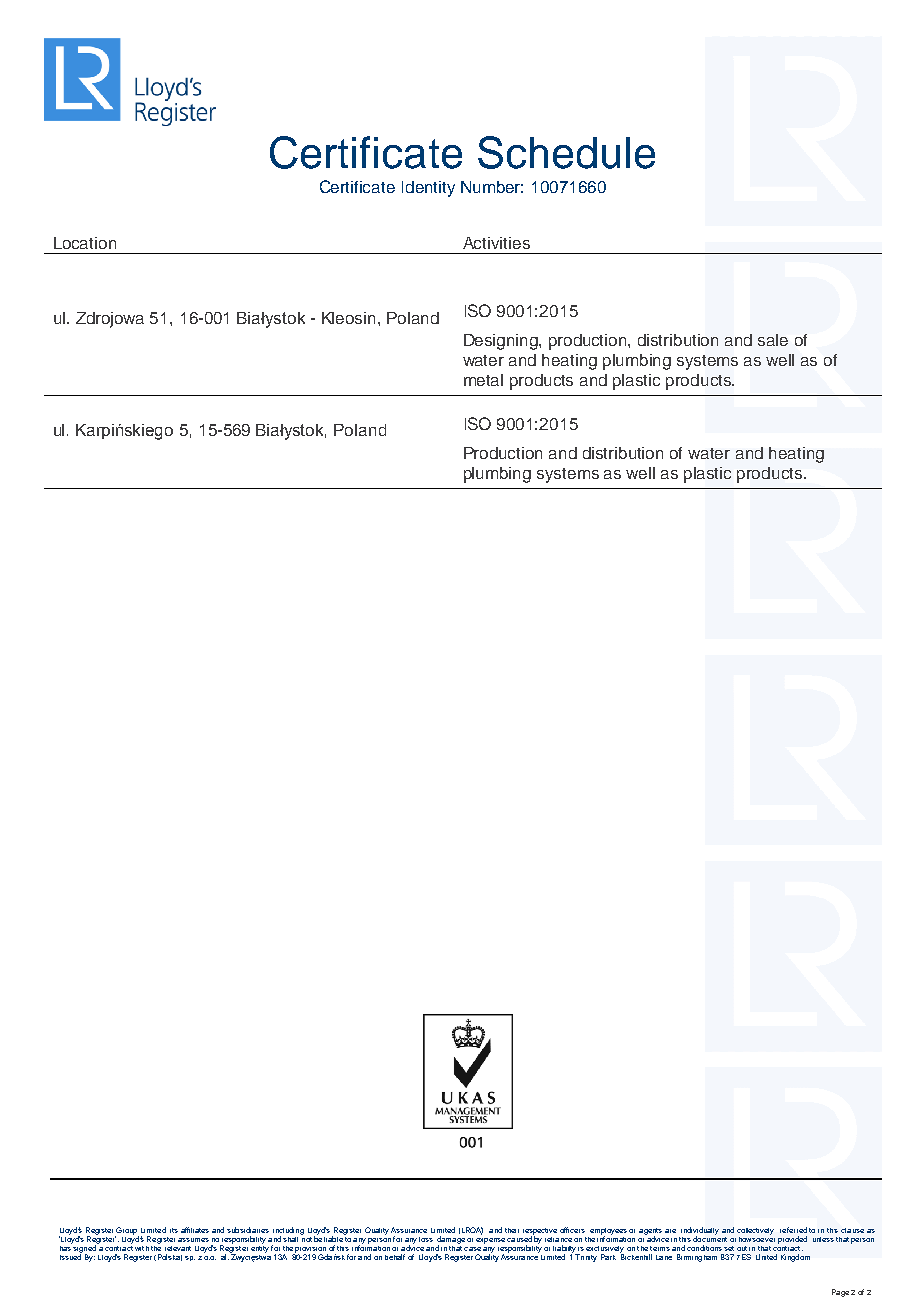  What do you see at coordinates (483, 380) in the screenshot?
I see `metal` at bounding box center [483, 380].
